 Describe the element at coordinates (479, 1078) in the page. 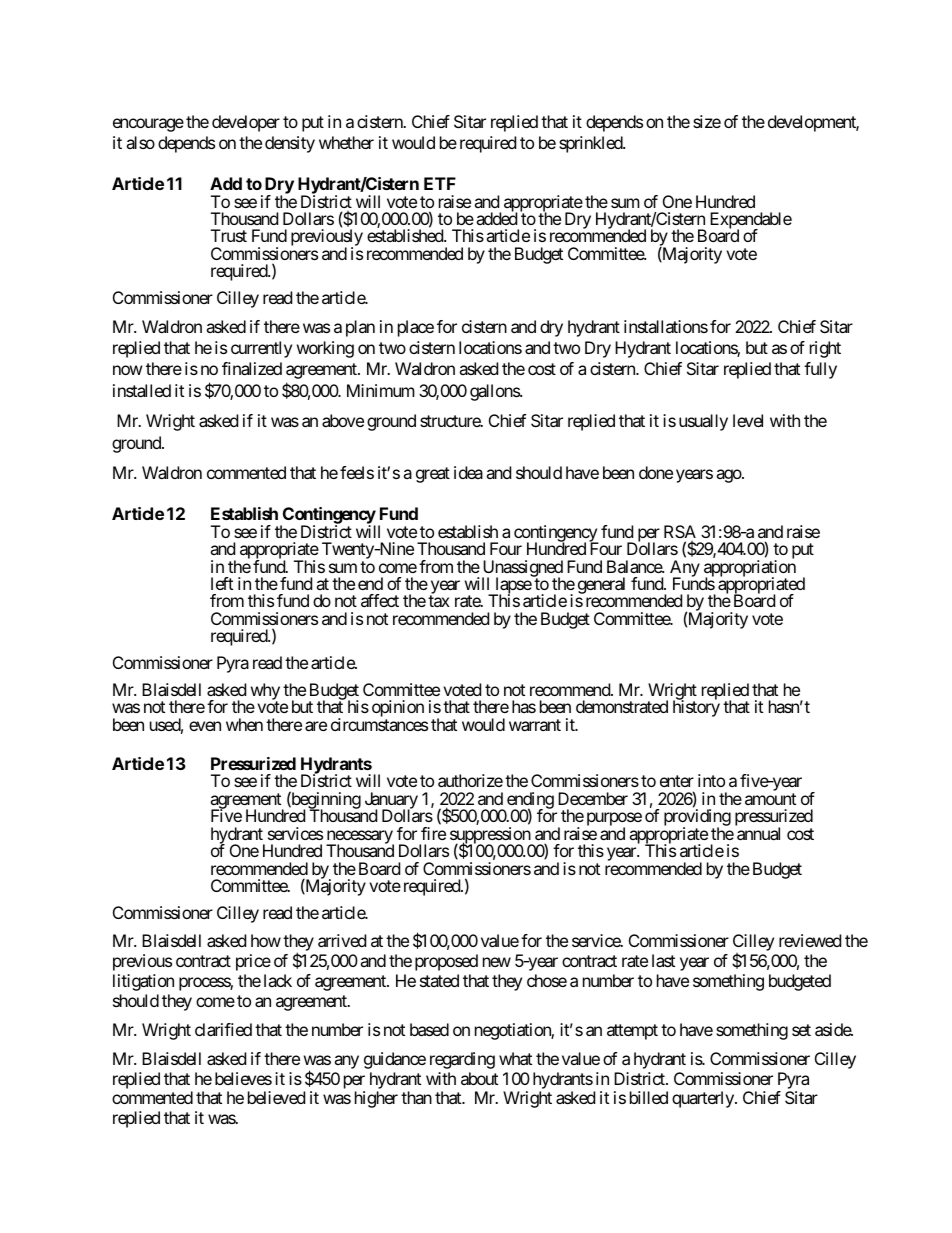

I see `about` at that location.
